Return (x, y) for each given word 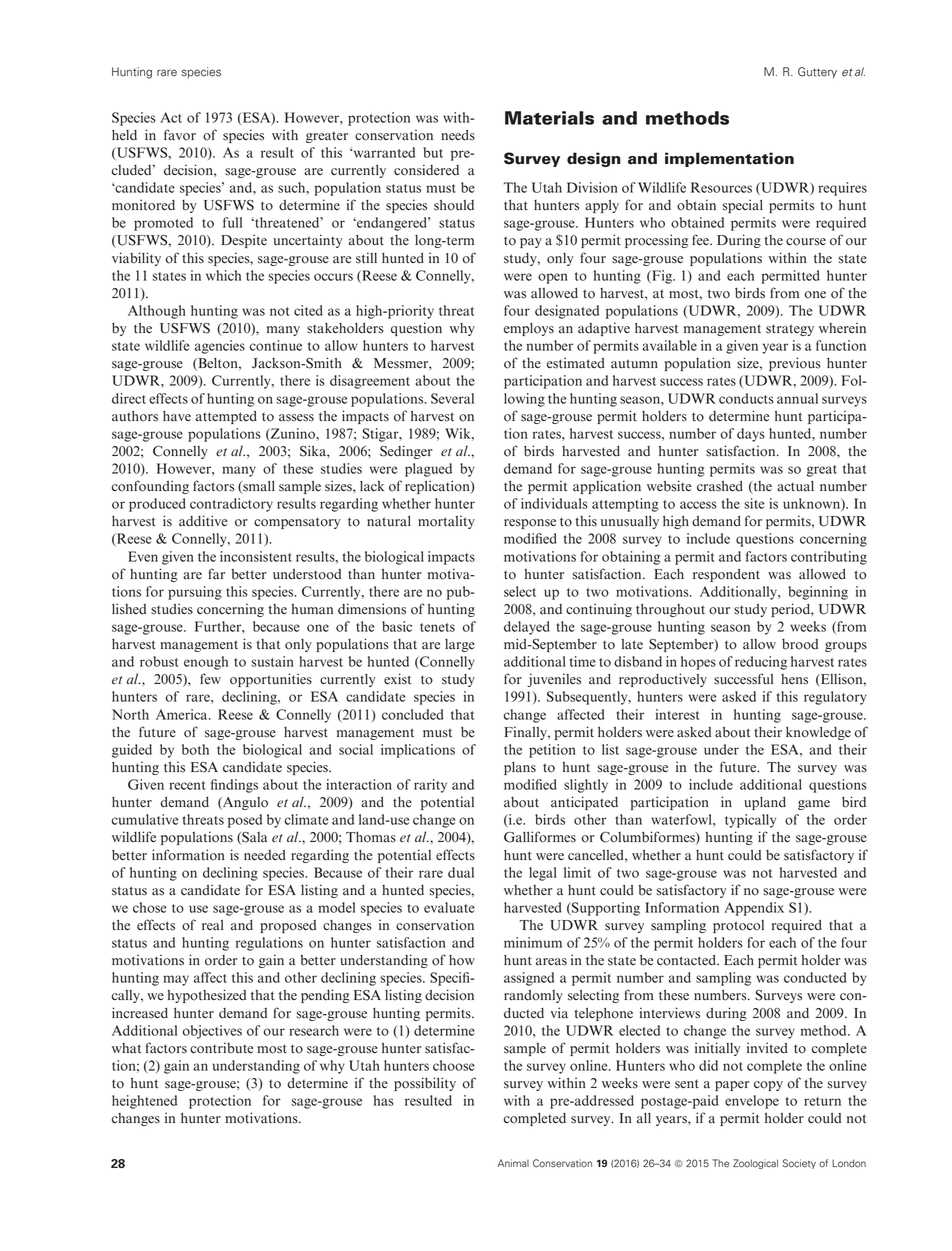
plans (520, 768)
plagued (428, 470)
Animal (513, 1163)
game (814, 805)
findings (234, 786)
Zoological (755, 1164)
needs (458, 135)
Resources (721, 187)
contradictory (231, 505)
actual (795, 486)
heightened (144, 1102)
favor (180, 135)
